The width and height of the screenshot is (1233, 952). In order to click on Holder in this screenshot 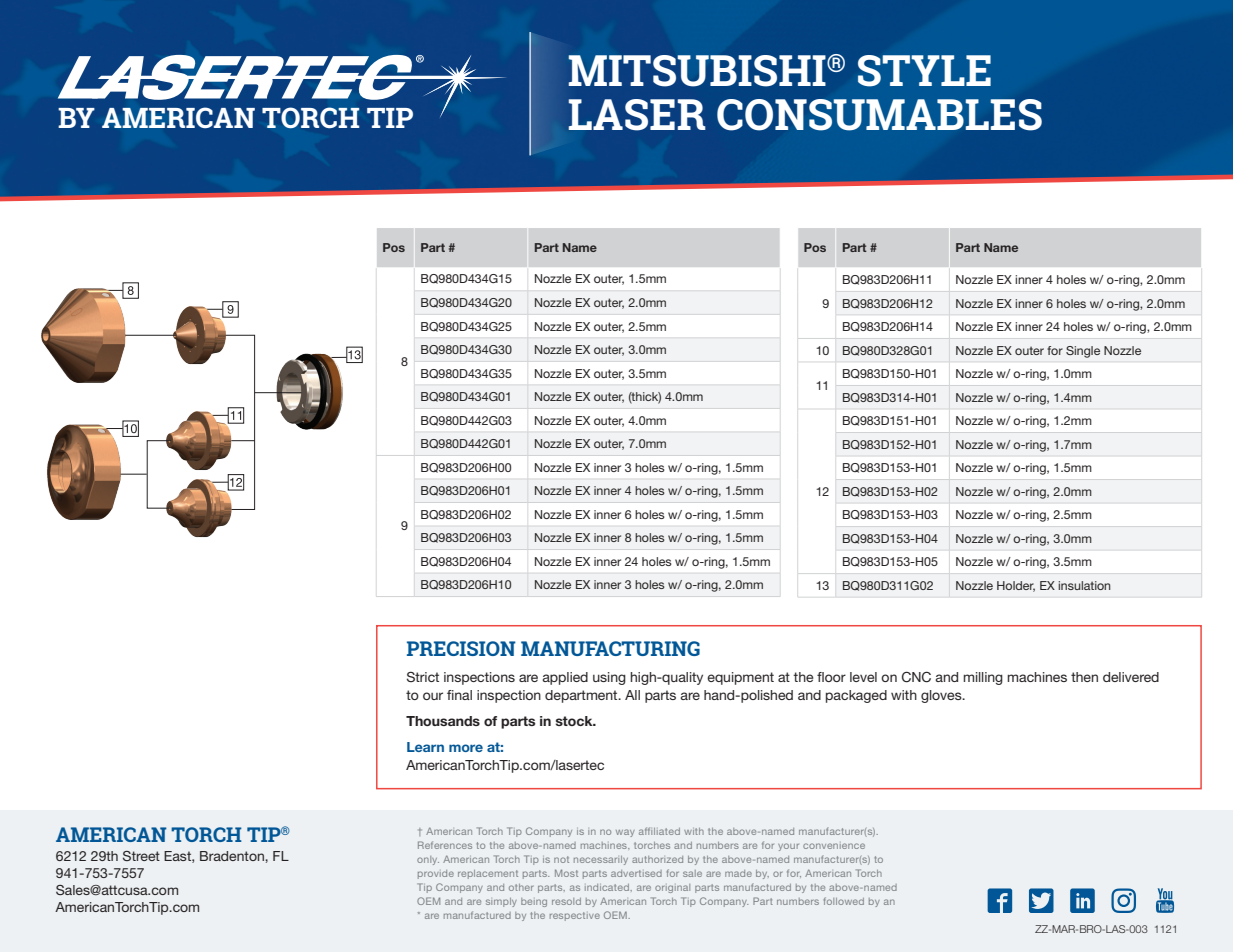, I will do `click(1016, 586)`.
